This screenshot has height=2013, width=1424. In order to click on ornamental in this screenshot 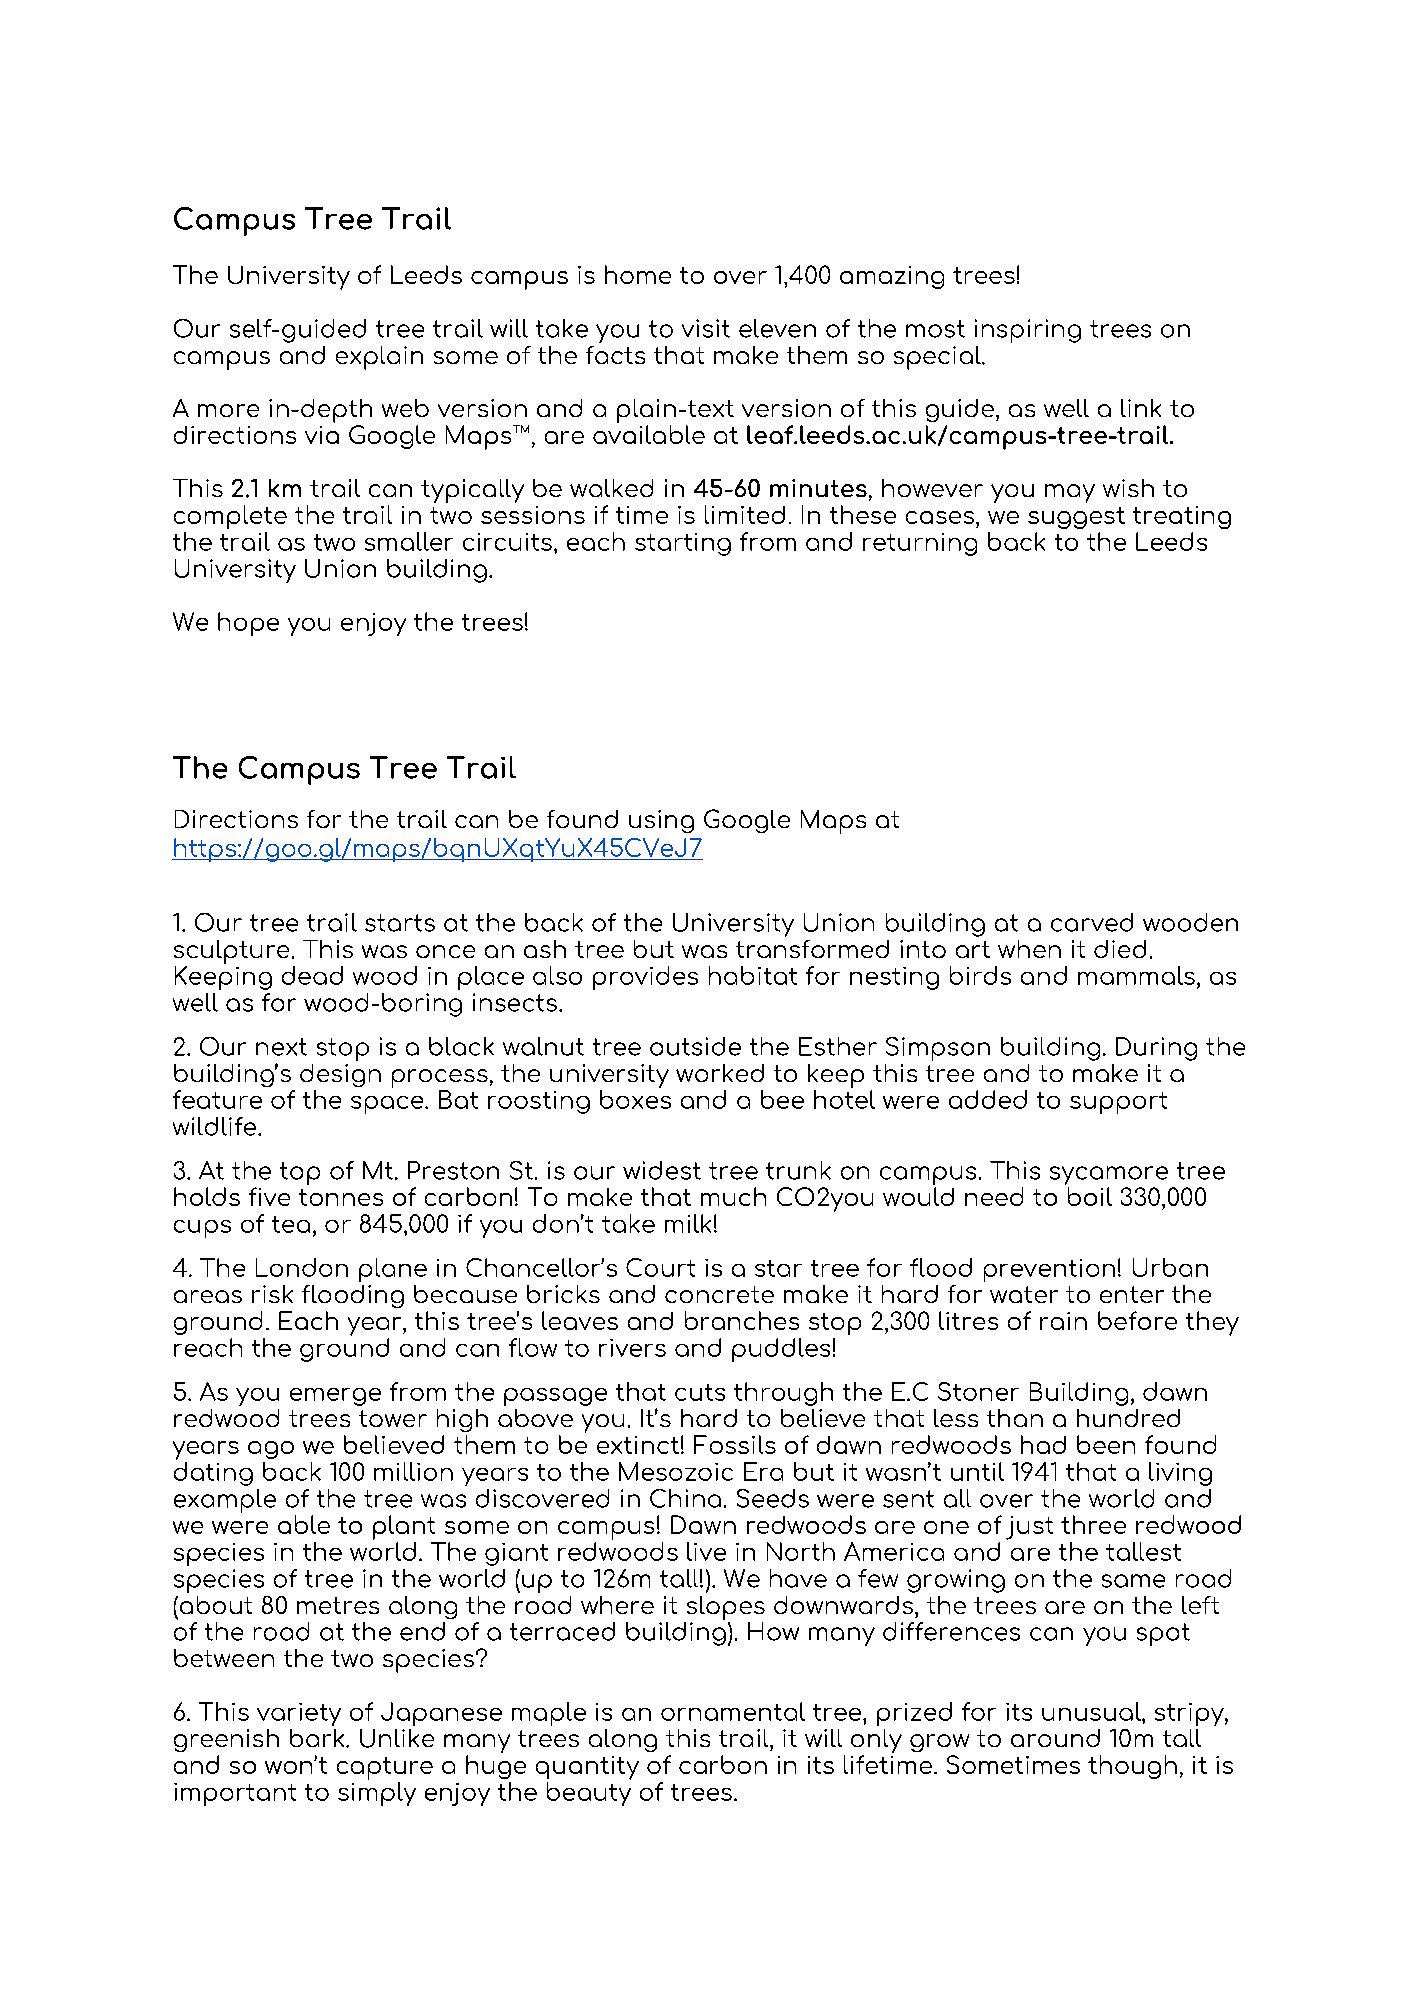, I will do `click(733, 1711)`.
